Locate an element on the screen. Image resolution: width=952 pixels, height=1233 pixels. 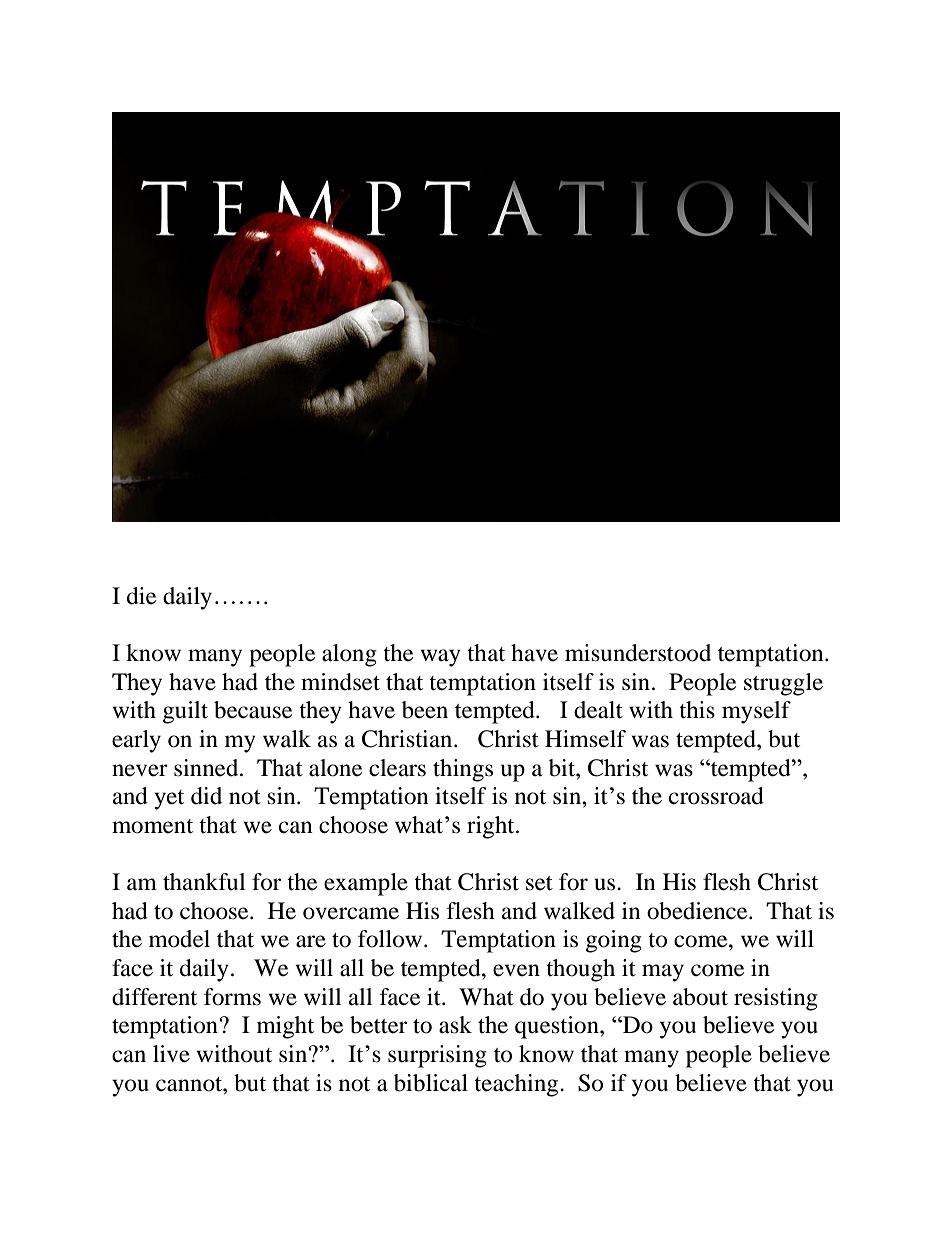
overcame is located at coordinates (351, 913).
